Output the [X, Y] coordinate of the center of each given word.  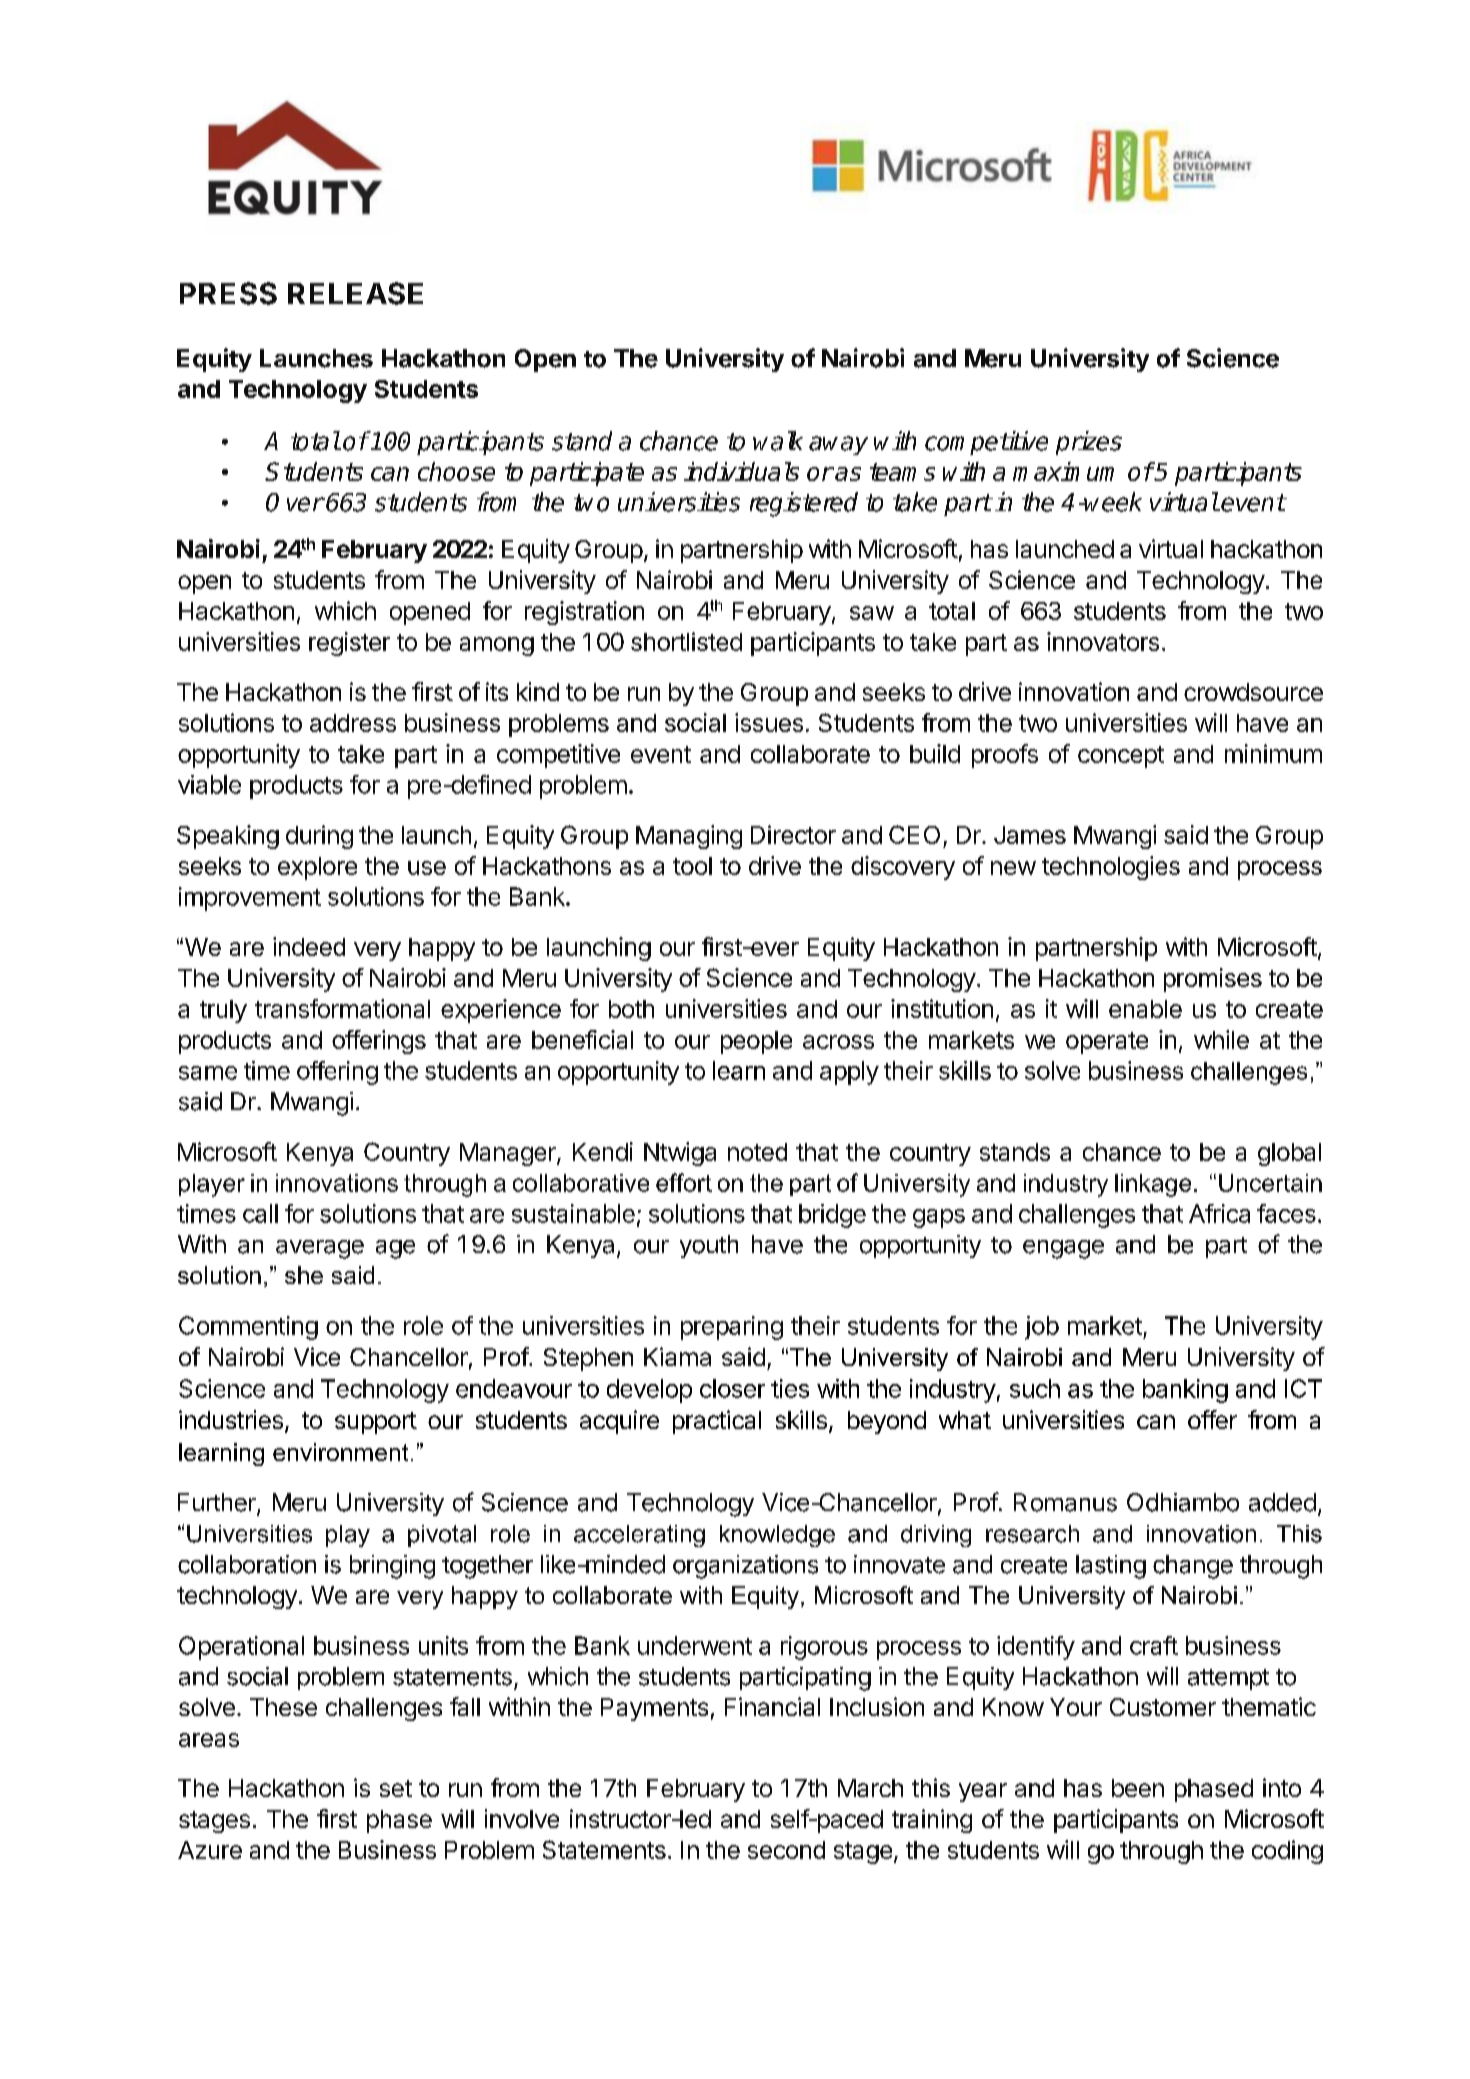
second [786, 1850]
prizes [1089, 443]
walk [778, 441]
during [319, 837]
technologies [1111, 868]
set [396, 1788]
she [304, 1275]
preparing [732, 1328]
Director [793, 834]
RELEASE [355, 293]
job [1042, 1328]
